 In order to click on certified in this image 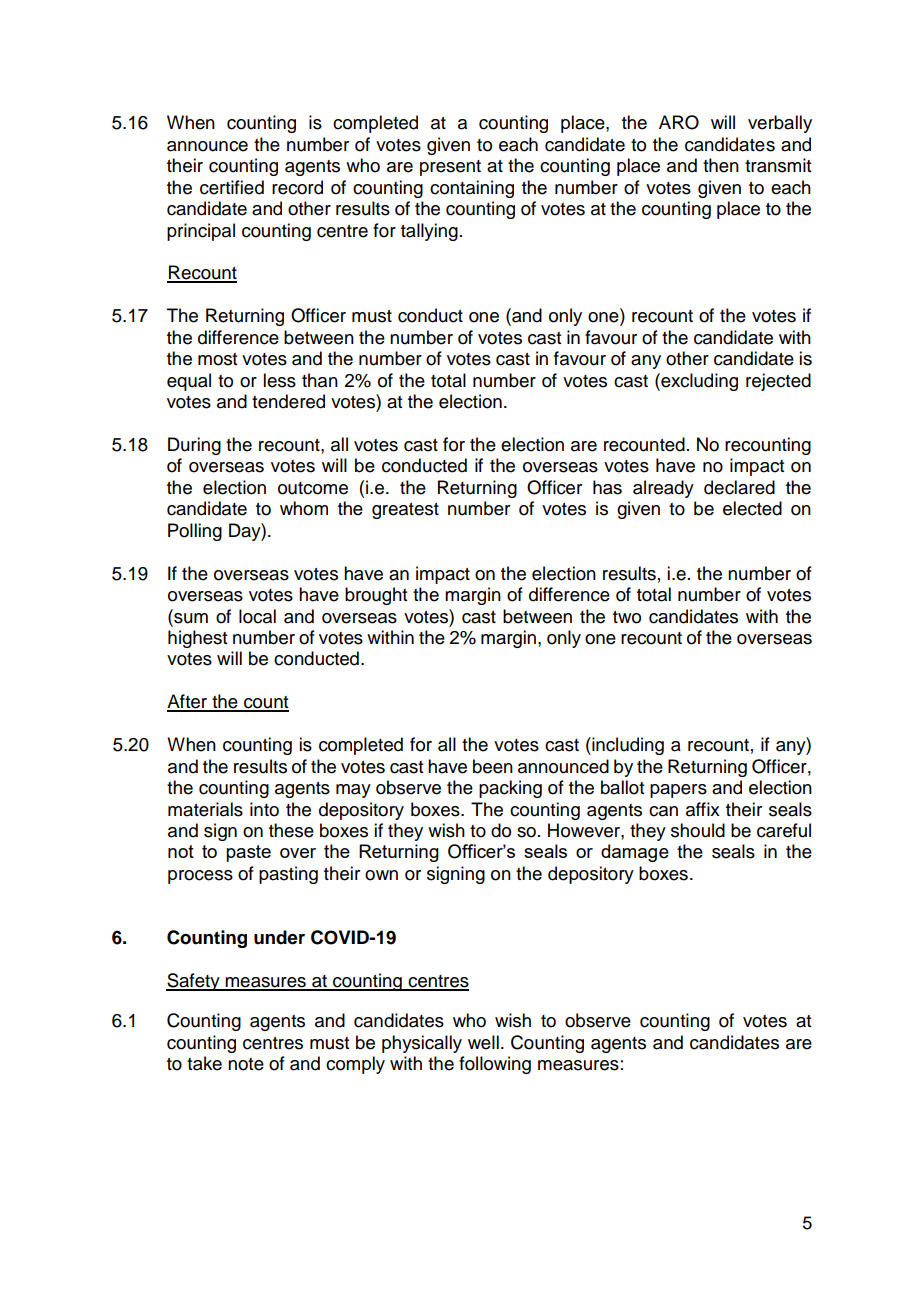, I will do `click(232, 187)`.
